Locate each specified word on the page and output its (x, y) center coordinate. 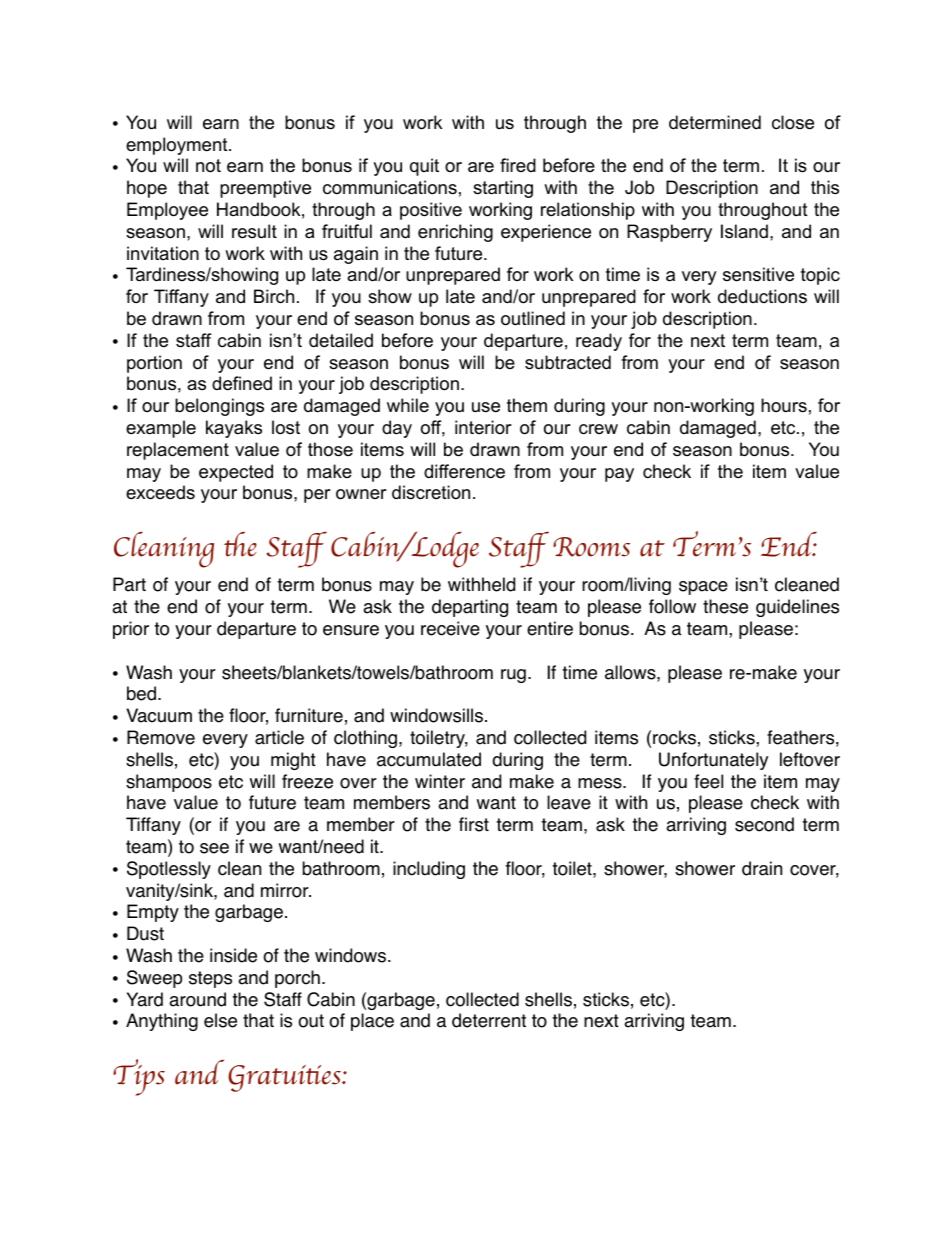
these (725, 606)
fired (518, 165)
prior (131, 630)
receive (450, 628)
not (208, 166)
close (793, 122)
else (220, 1020)
